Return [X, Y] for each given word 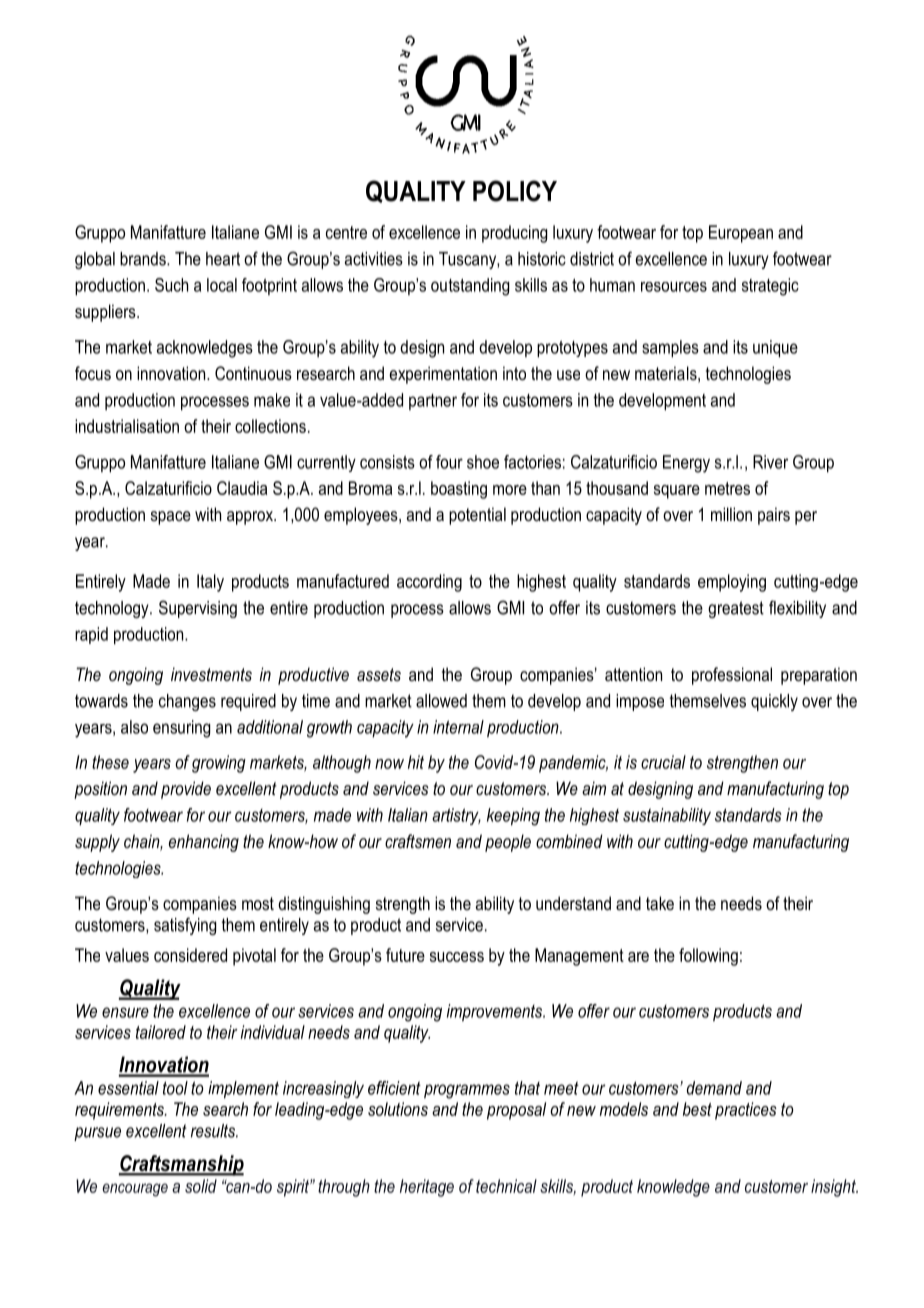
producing [514, 234]
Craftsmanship [181, 1165]
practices [746, 1111]
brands [144, 259]
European [741, 234]
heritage [427, 1188]
